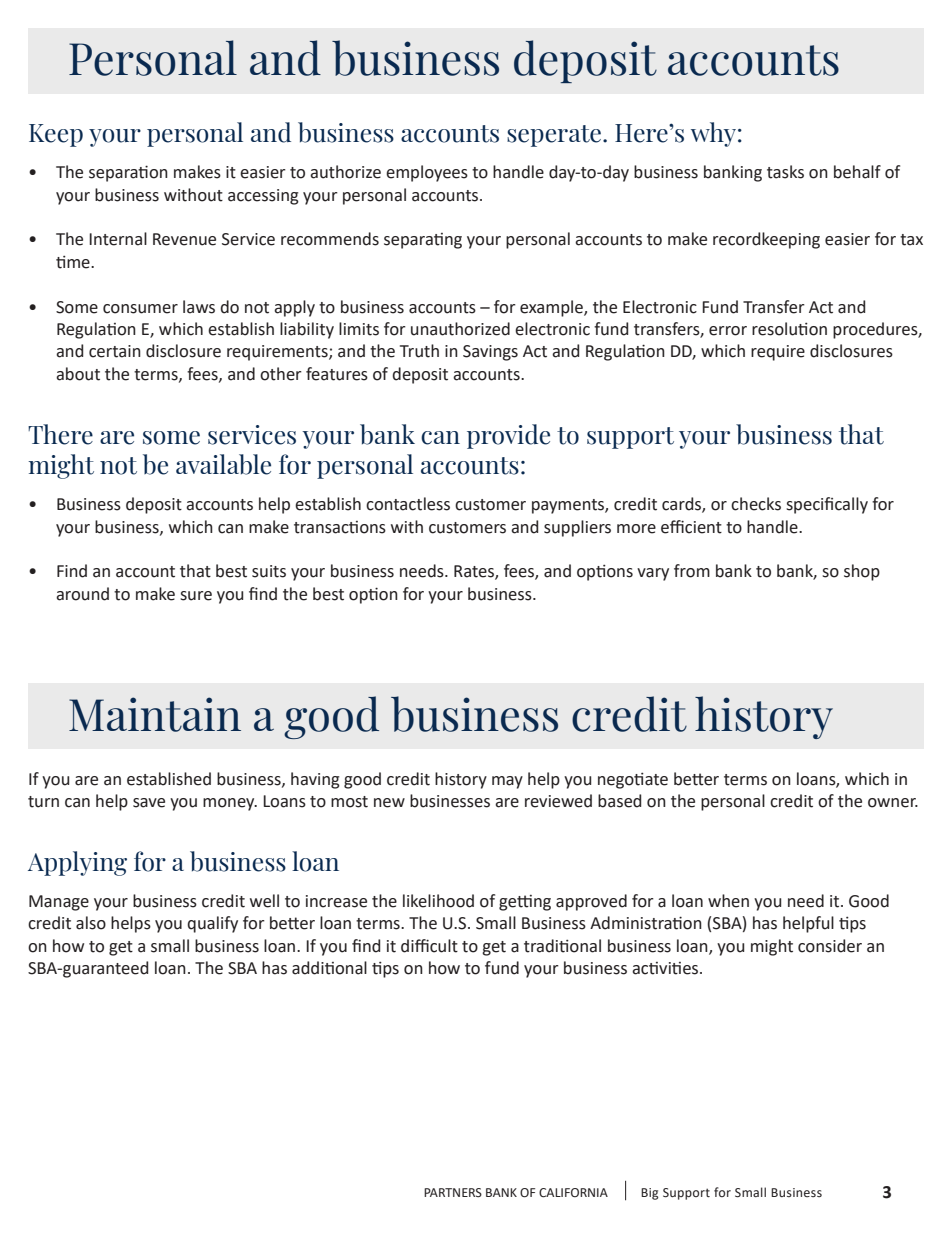  Describe the element at coordinates (128, 173) in the screenshot. I see `separation` at that location.
